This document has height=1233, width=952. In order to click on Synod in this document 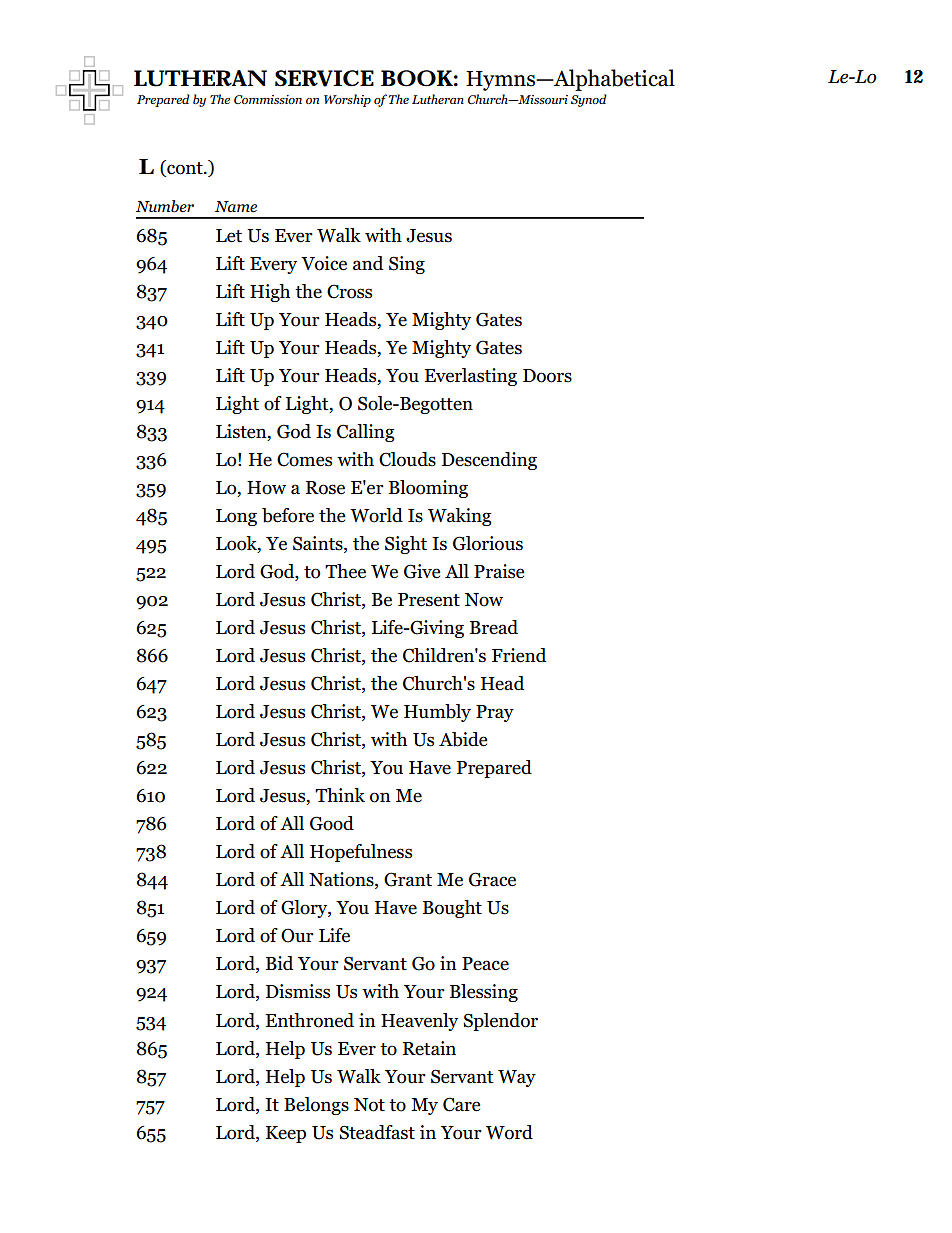, I will do `click(589, 100)`.
